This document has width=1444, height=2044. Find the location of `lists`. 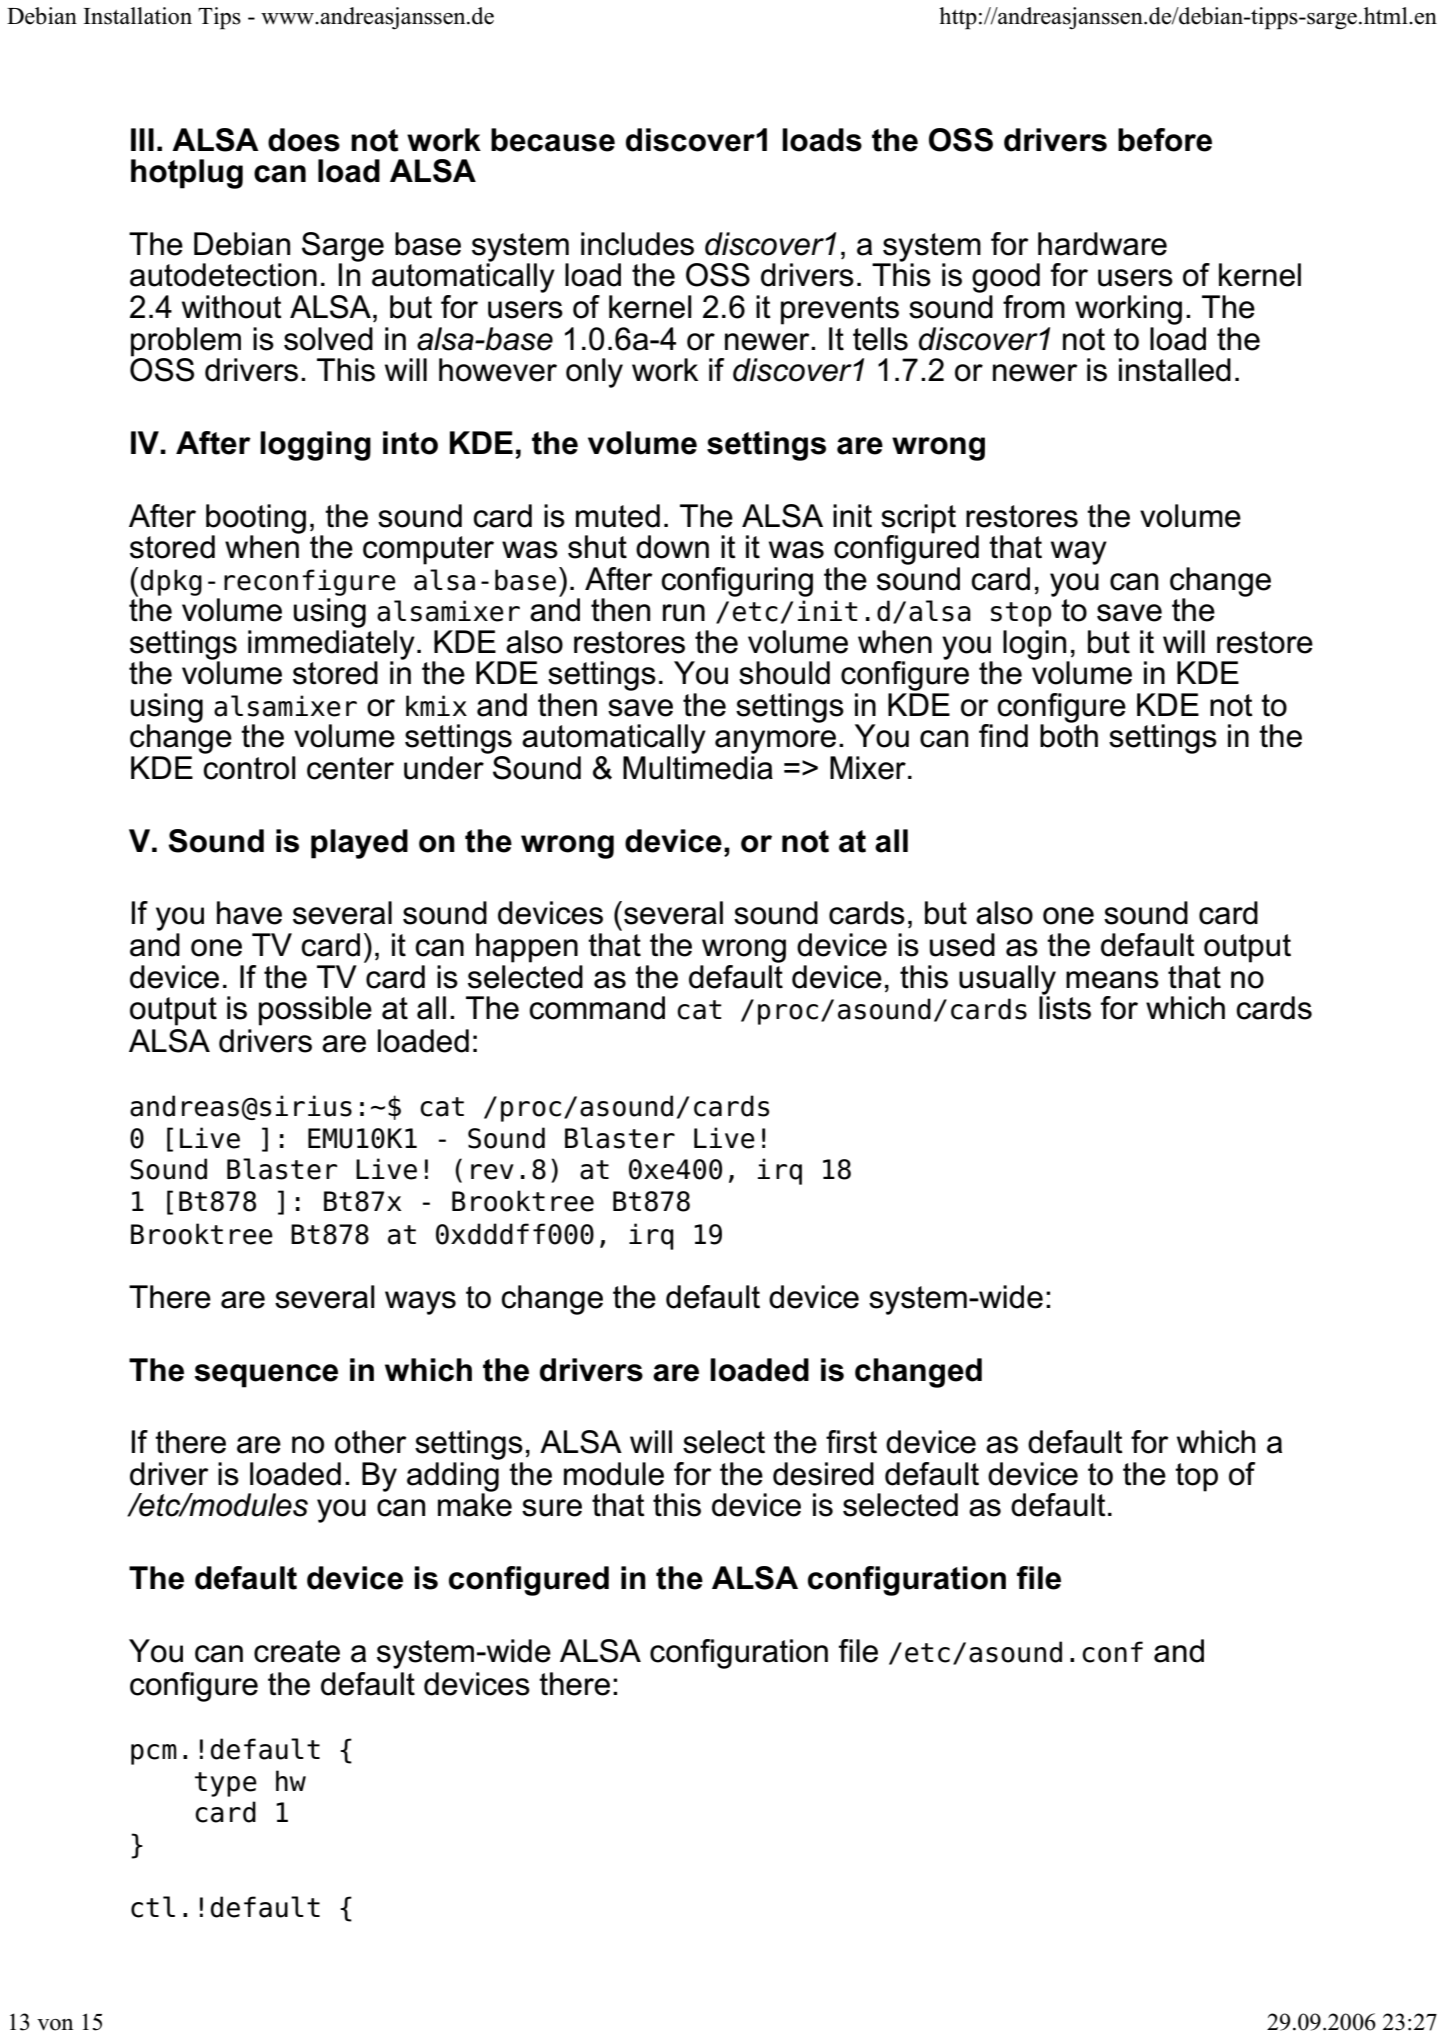

lists is located at coordinates (1065, 1007).
